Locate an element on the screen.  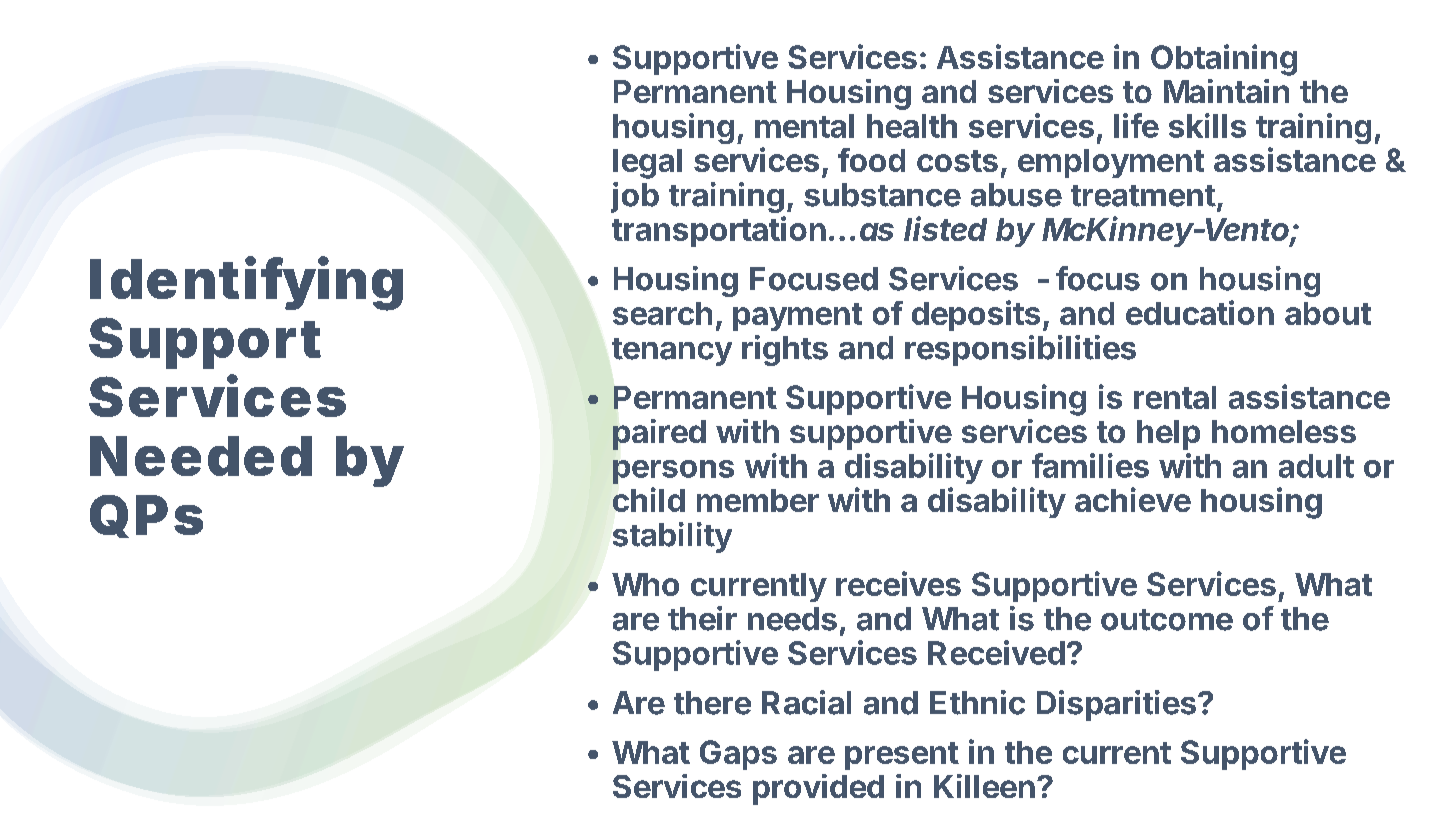
Maintain is located at coordinates (1226, 91).
